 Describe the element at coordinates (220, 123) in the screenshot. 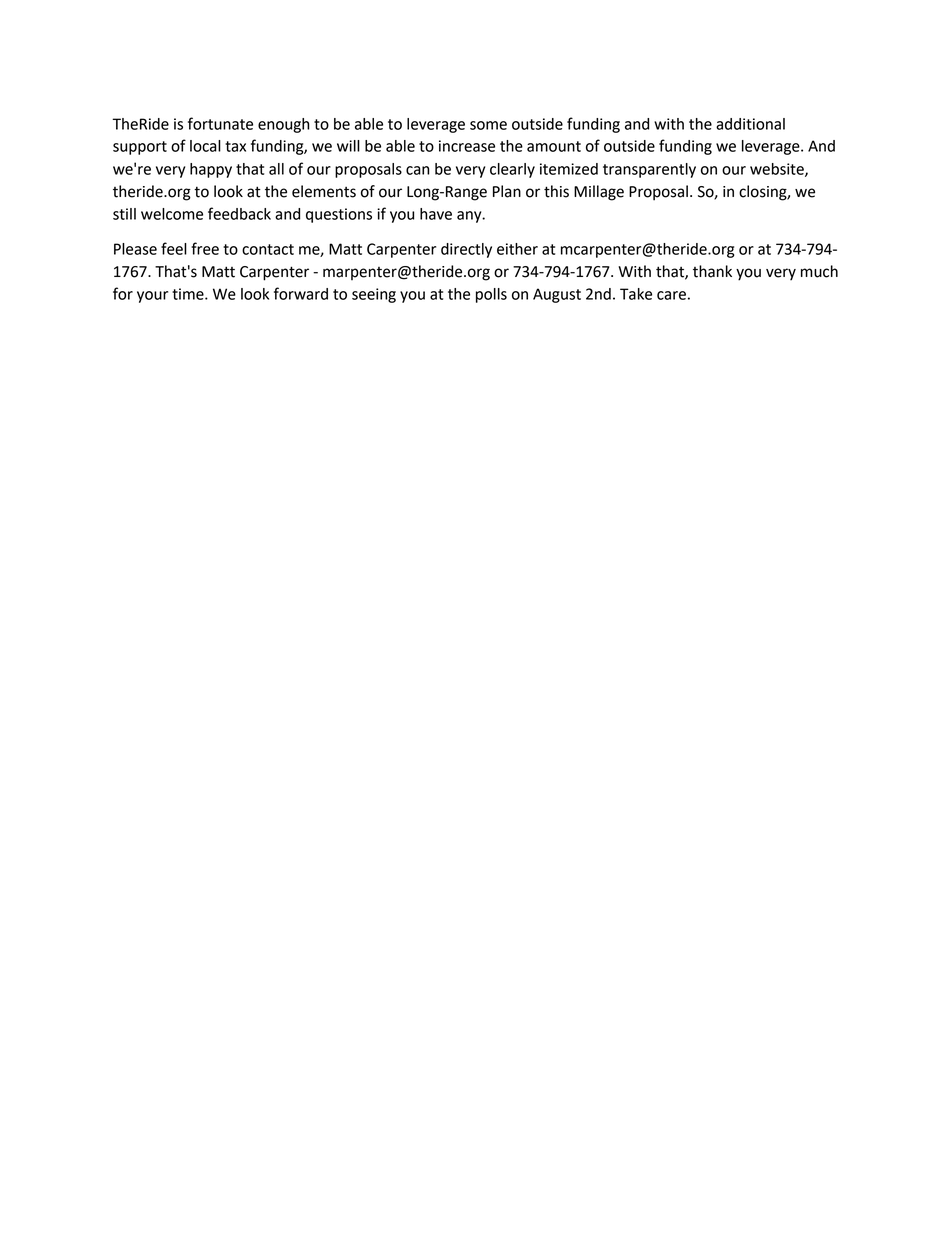

I see `fortunate` at that location.
